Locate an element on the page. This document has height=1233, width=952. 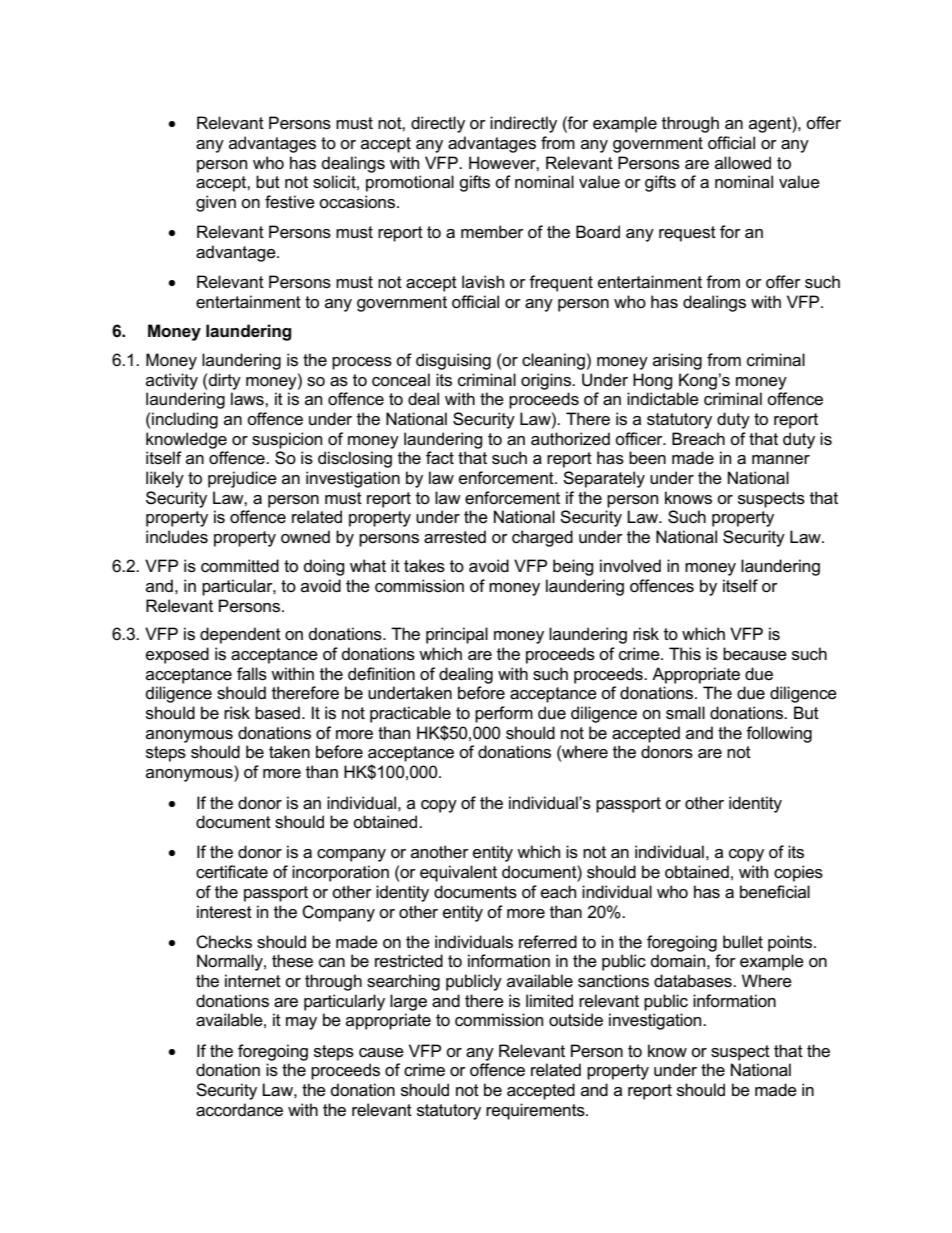
accordance is located at coordinates (239, 1110).
